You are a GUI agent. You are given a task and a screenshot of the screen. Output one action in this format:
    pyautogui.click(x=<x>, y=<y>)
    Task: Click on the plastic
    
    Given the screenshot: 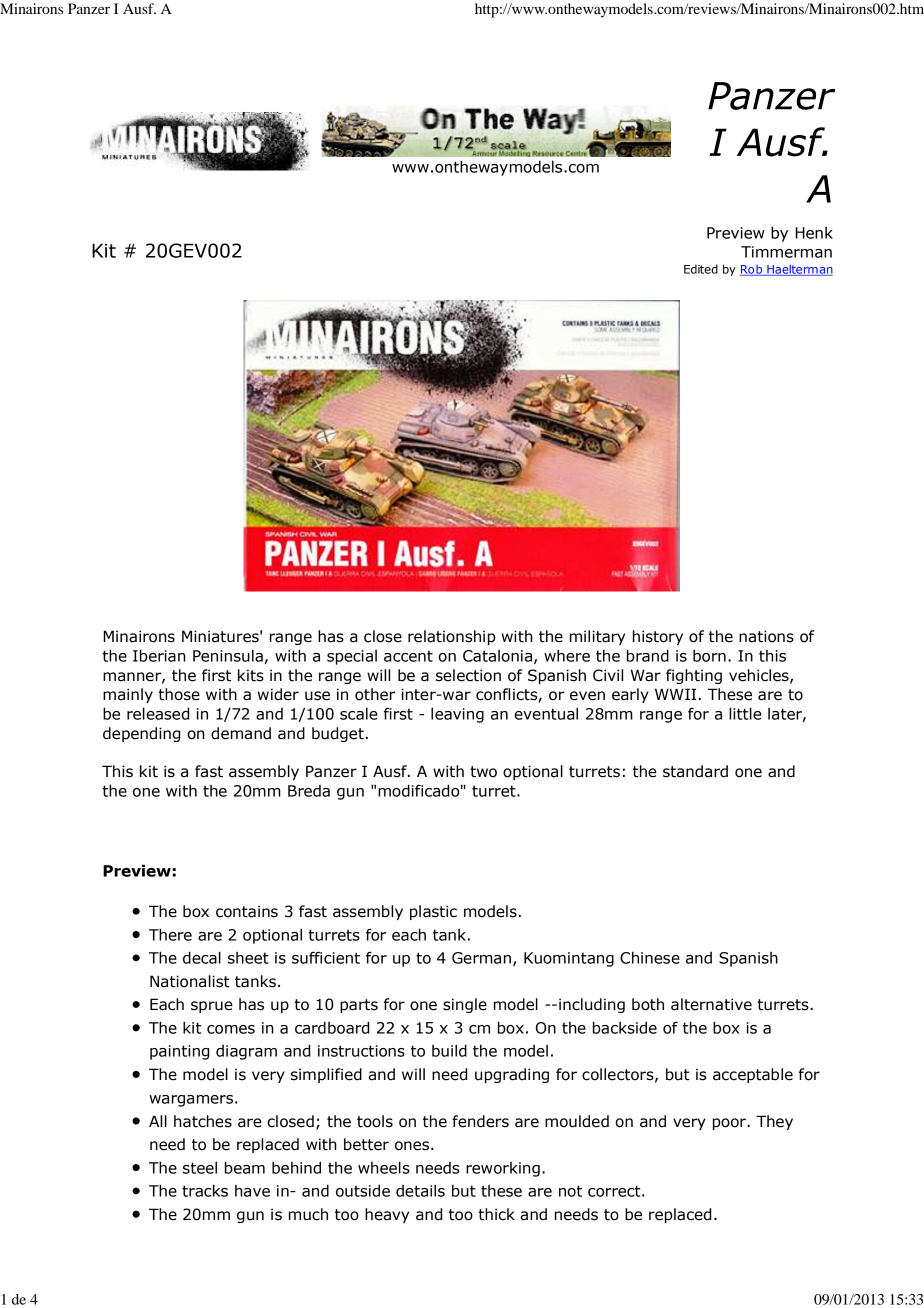 What is the action you would take?
    pyautogui.click(x=433, y=912)
